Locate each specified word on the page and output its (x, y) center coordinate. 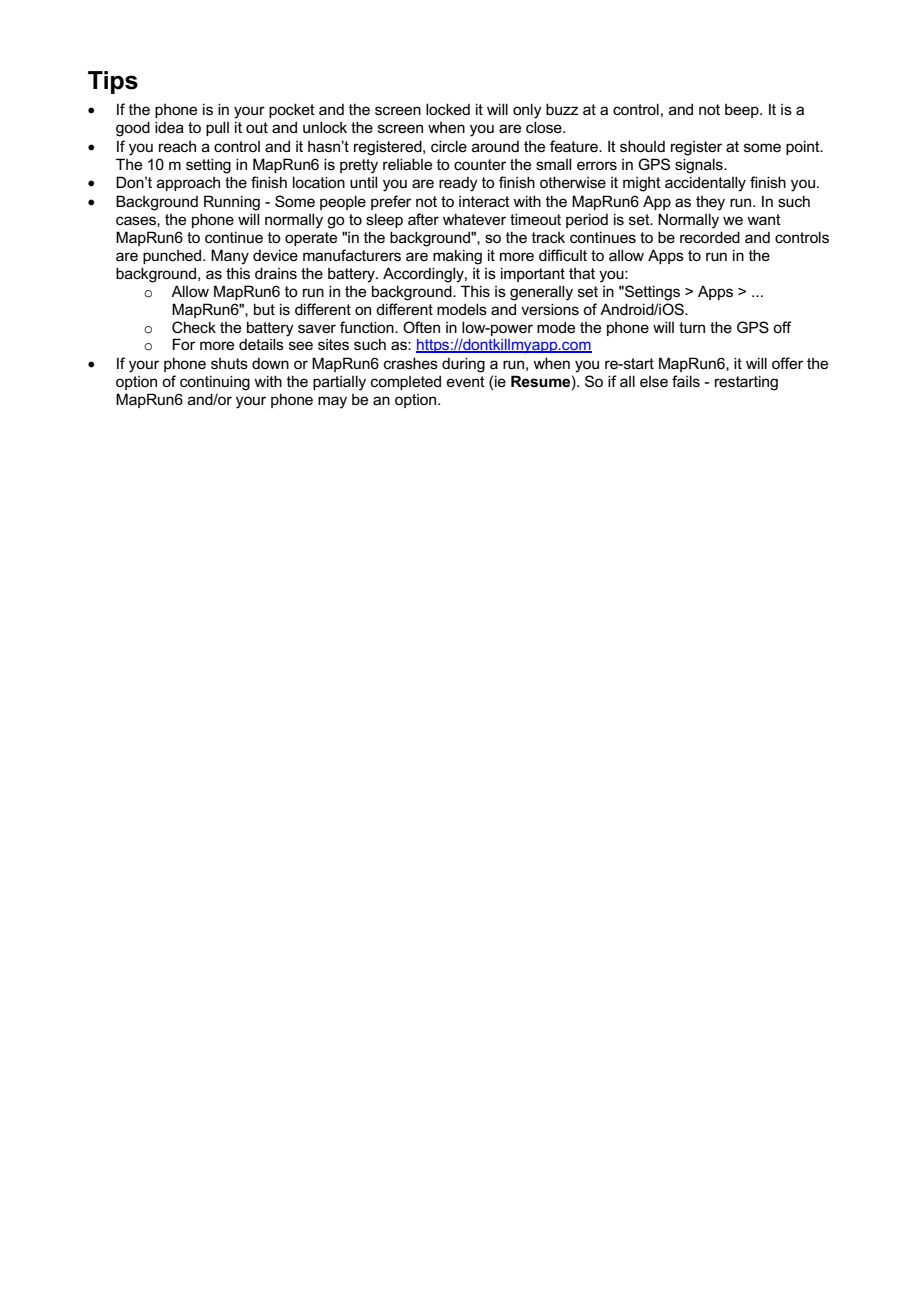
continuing (215, 383)
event (466, 381)
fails (686, 381)
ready (458, 184)
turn (692, 327)
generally (541, 293)
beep (743, 111)
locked (448, 109)
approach (188, 184)
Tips (113, 82)
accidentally (705, 184)
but (264, 309)
